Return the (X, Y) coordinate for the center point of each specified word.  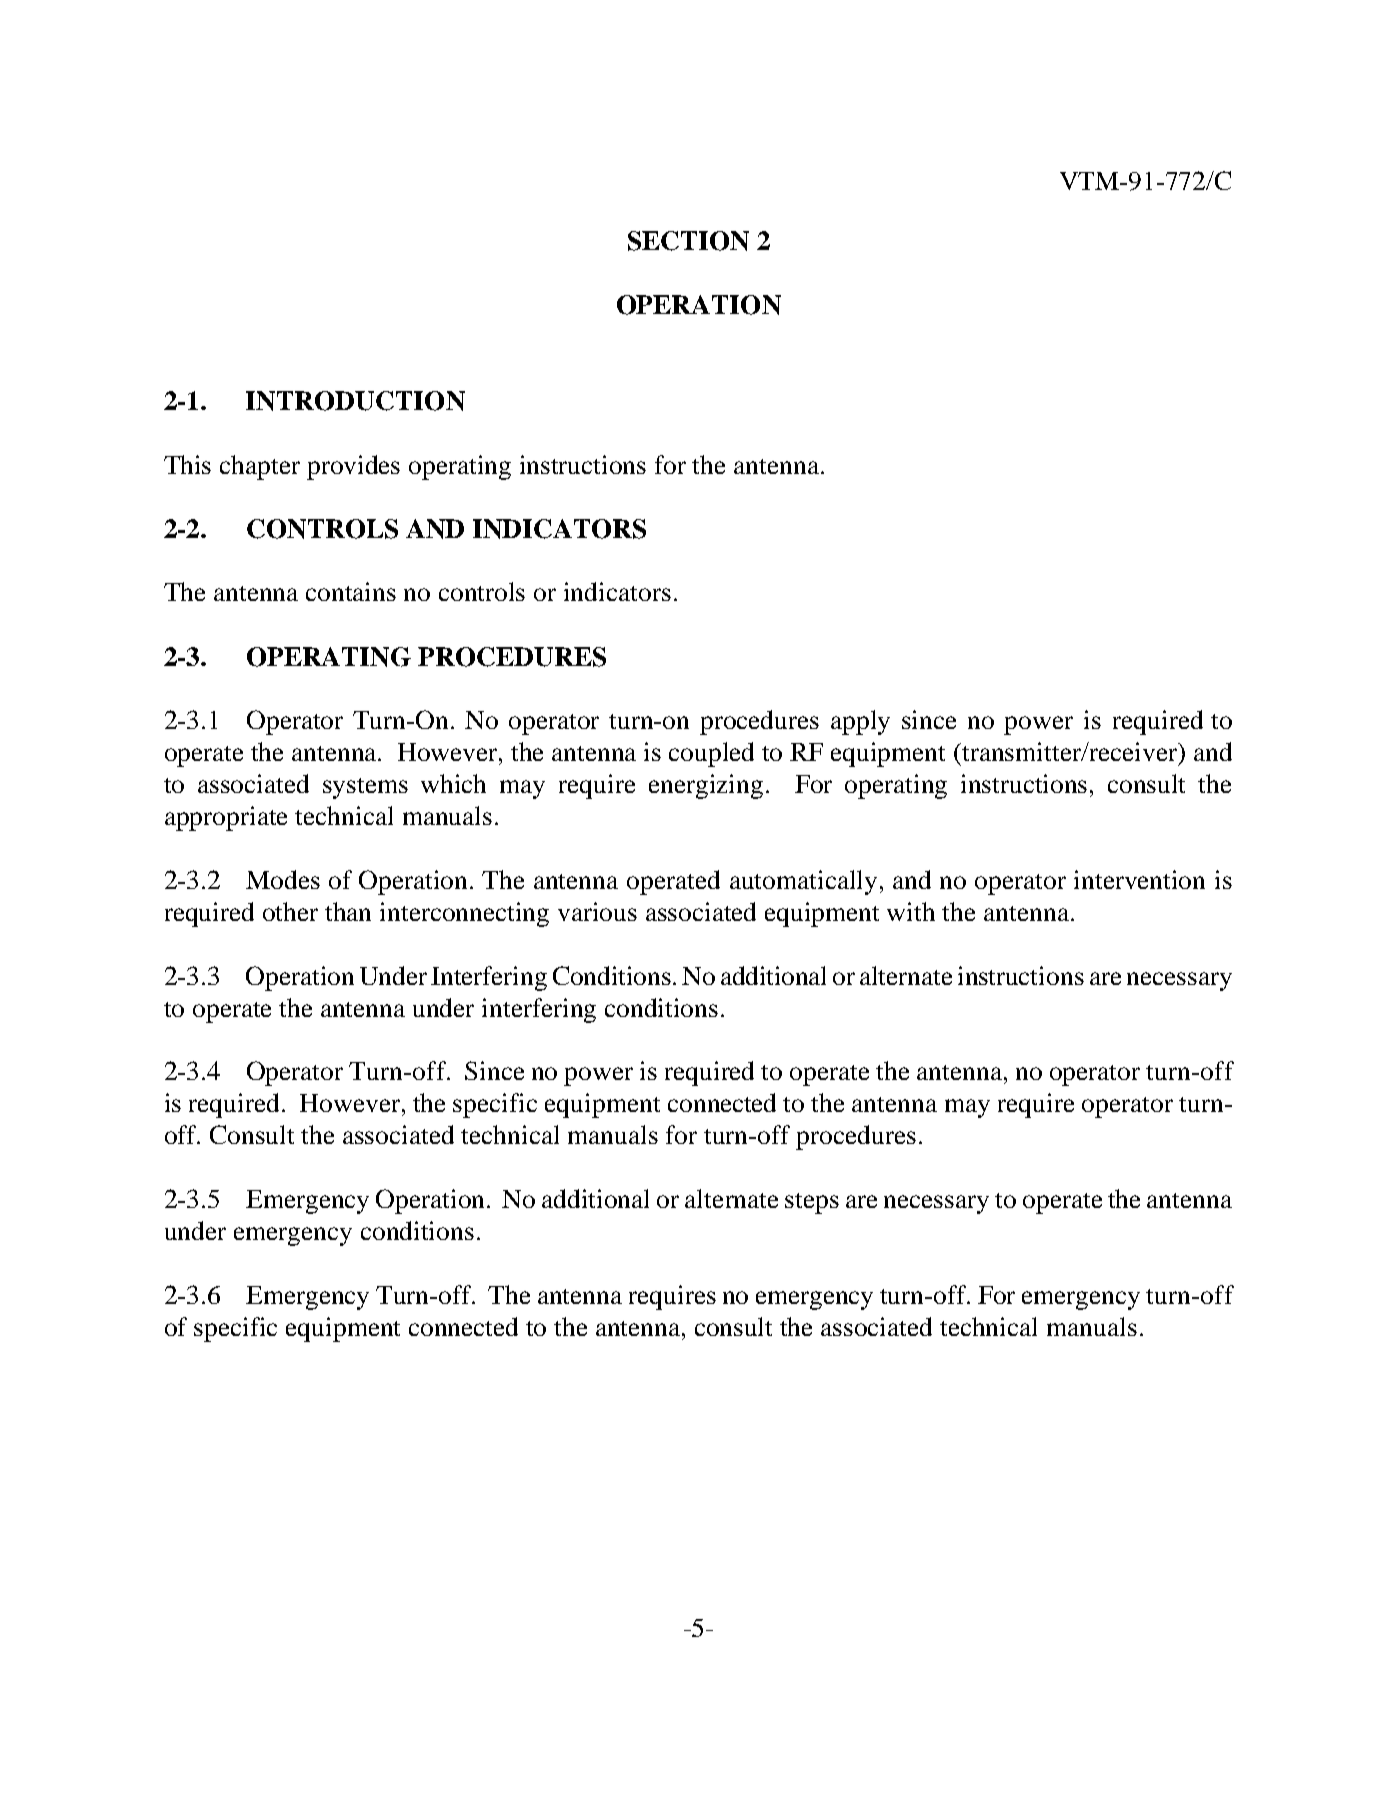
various (597, 911)
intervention (1139, 879)
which (453, 783)
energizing (706, 786)
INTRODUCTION (355, 401)
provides (353, 467)
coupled (711, 754)
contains (351, 591)
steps (812, 1203)
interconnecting (464, 914)
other (290, 911)
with (911, 911)
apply (860, 722)
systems (365, 788)
